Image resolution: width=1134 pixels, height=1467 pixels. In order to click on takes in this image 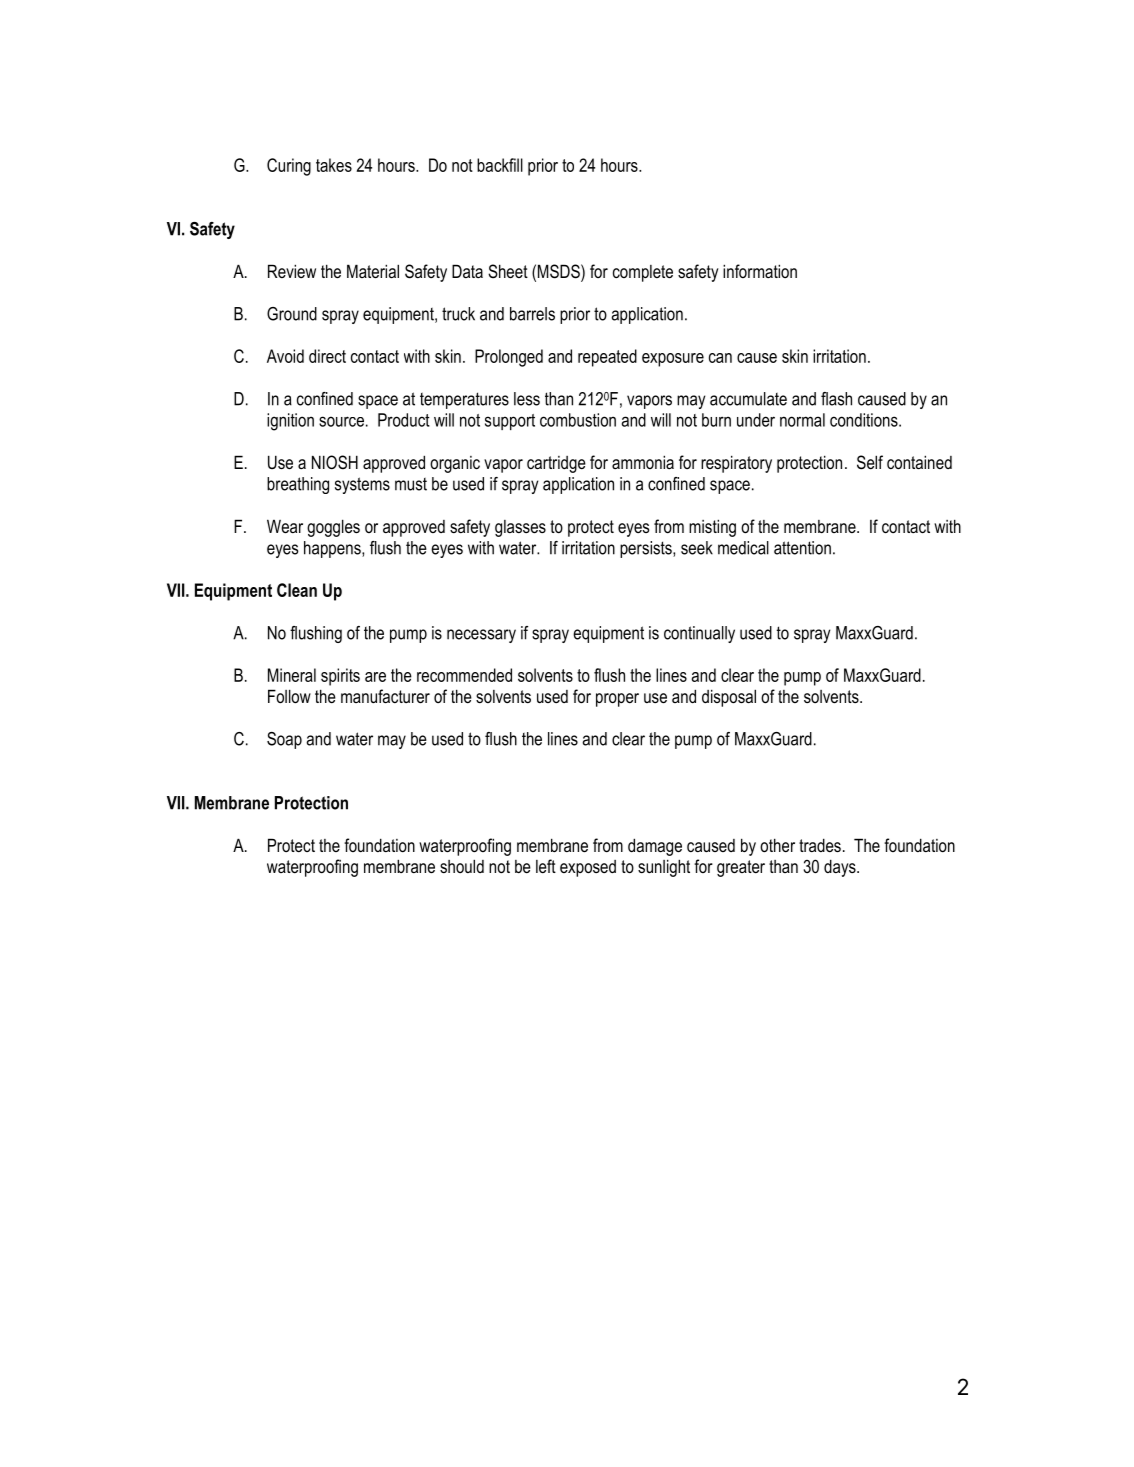, I will do `click(334, 165)`.
